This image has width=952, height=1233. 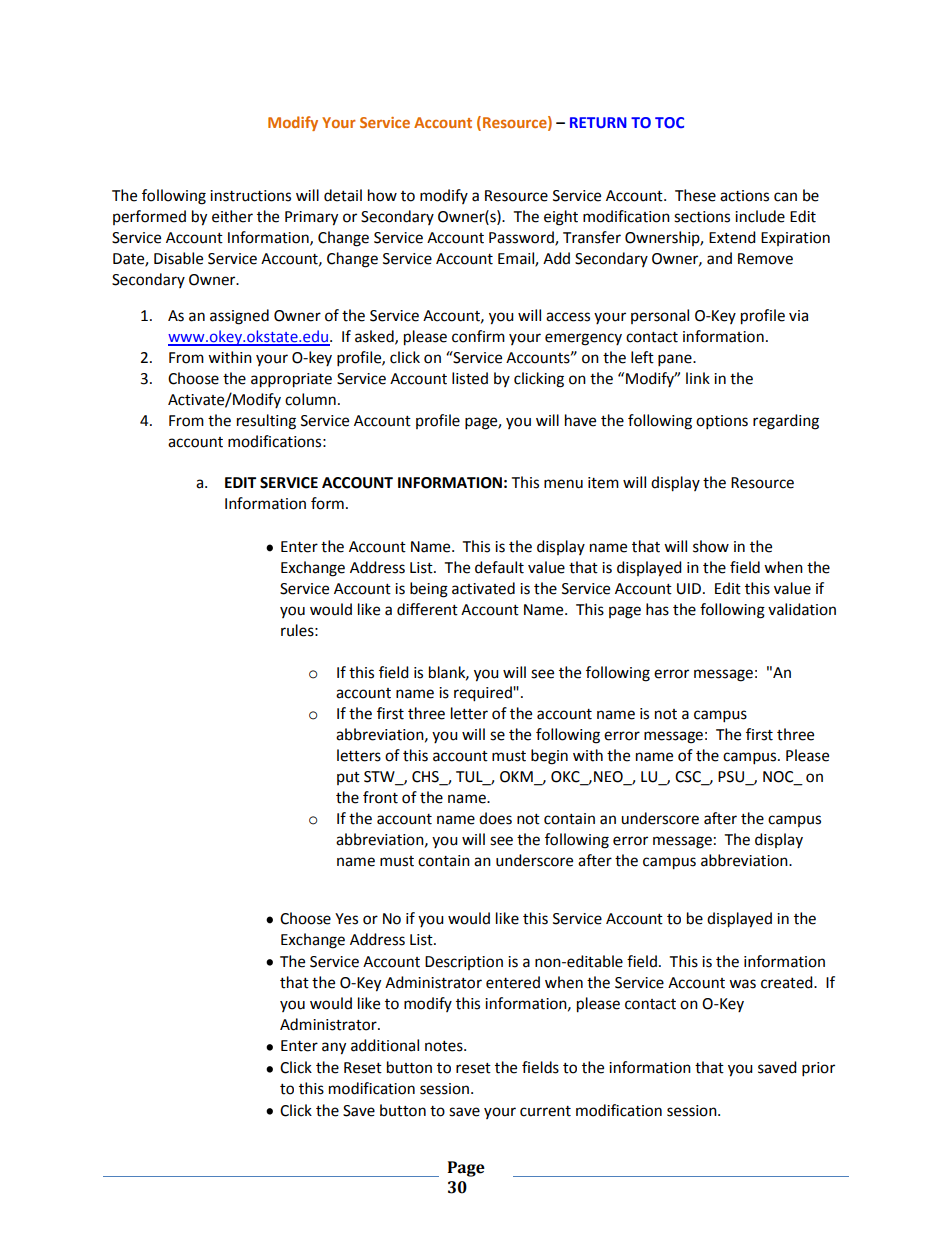 I want to click on options, so click(x=722, y=422).
